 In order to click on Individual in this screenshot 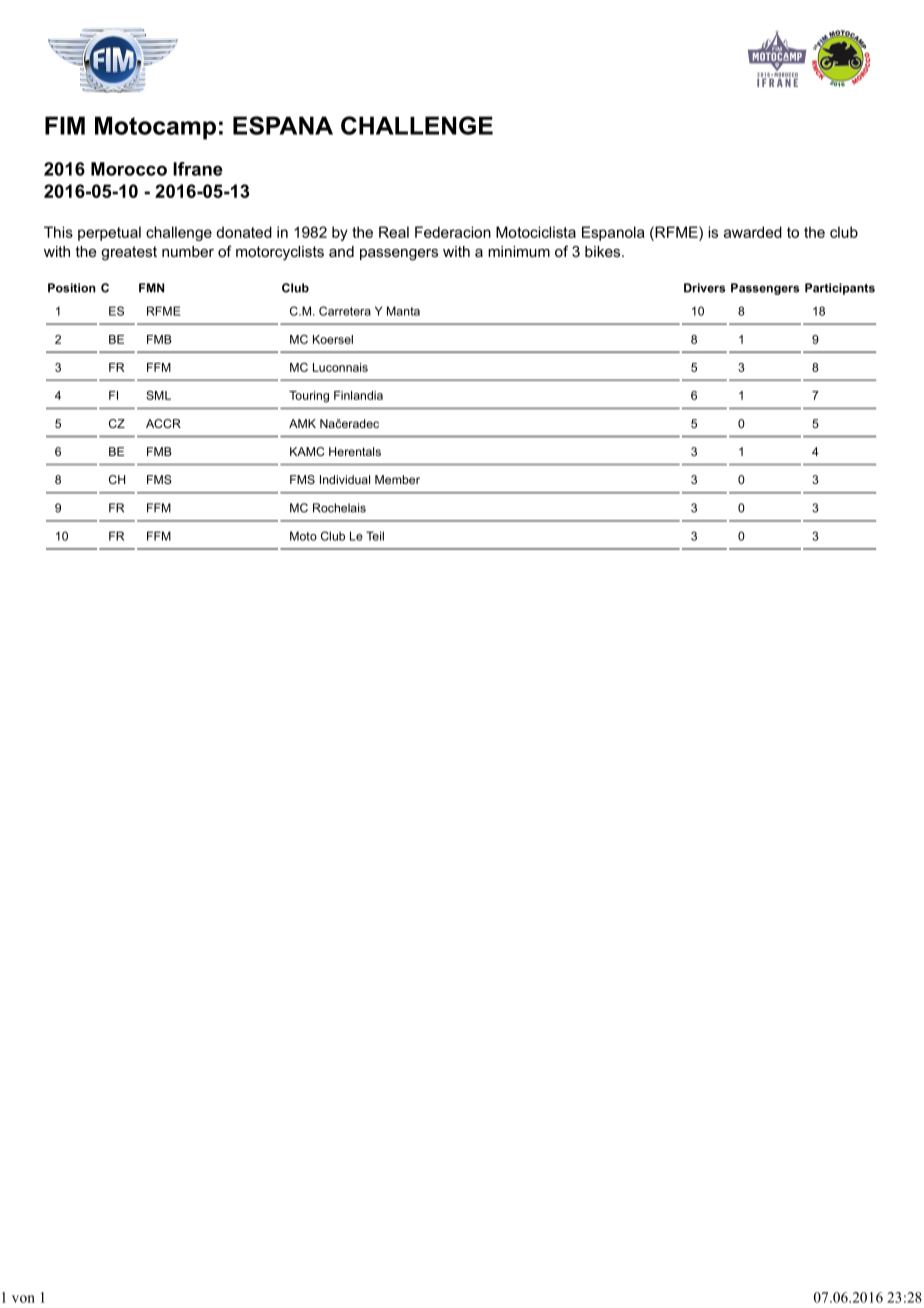, I will do `click(345, 479)`.
